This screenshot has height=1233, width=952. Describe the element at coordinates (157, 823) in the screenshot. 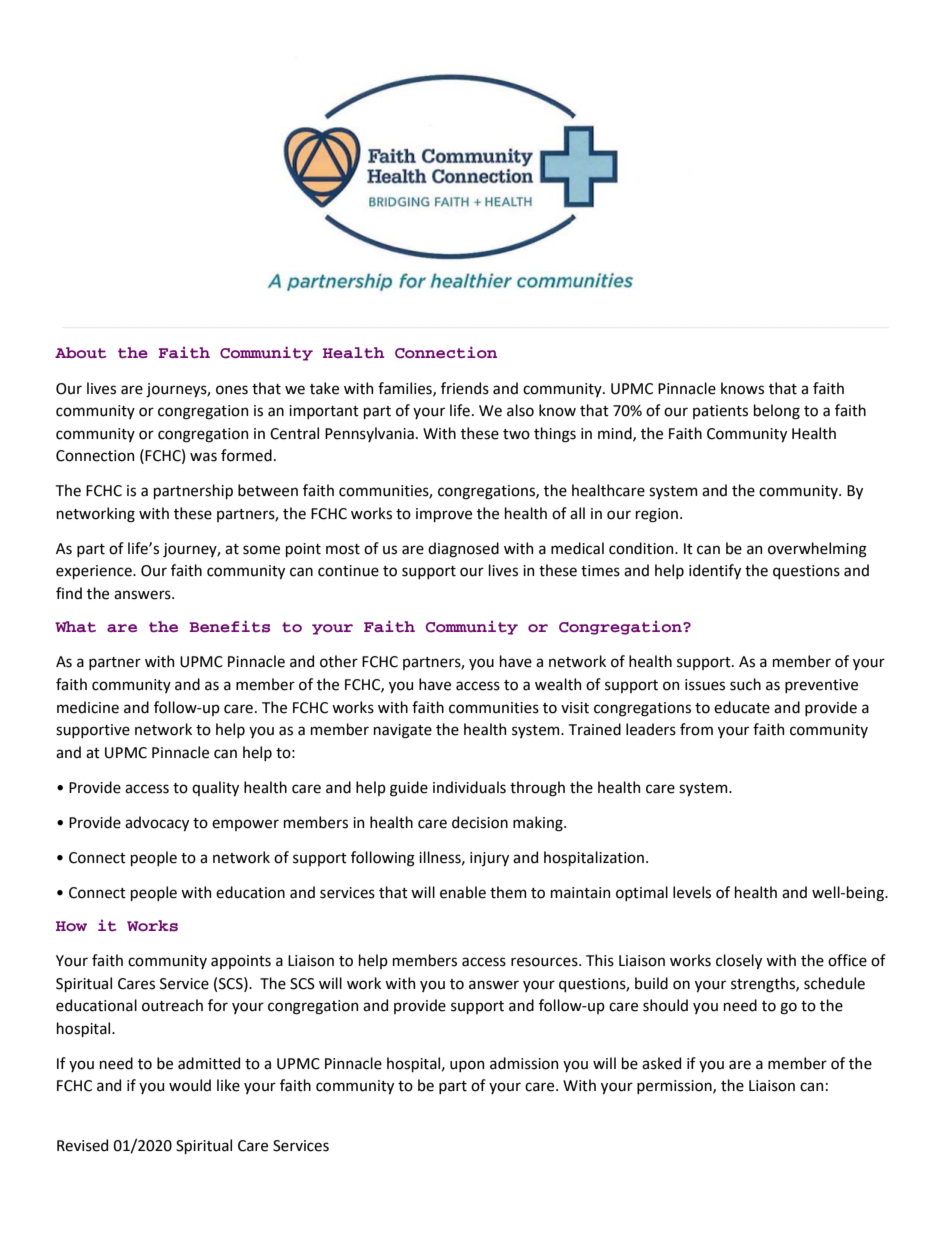

I see `advocacy` at that location.
